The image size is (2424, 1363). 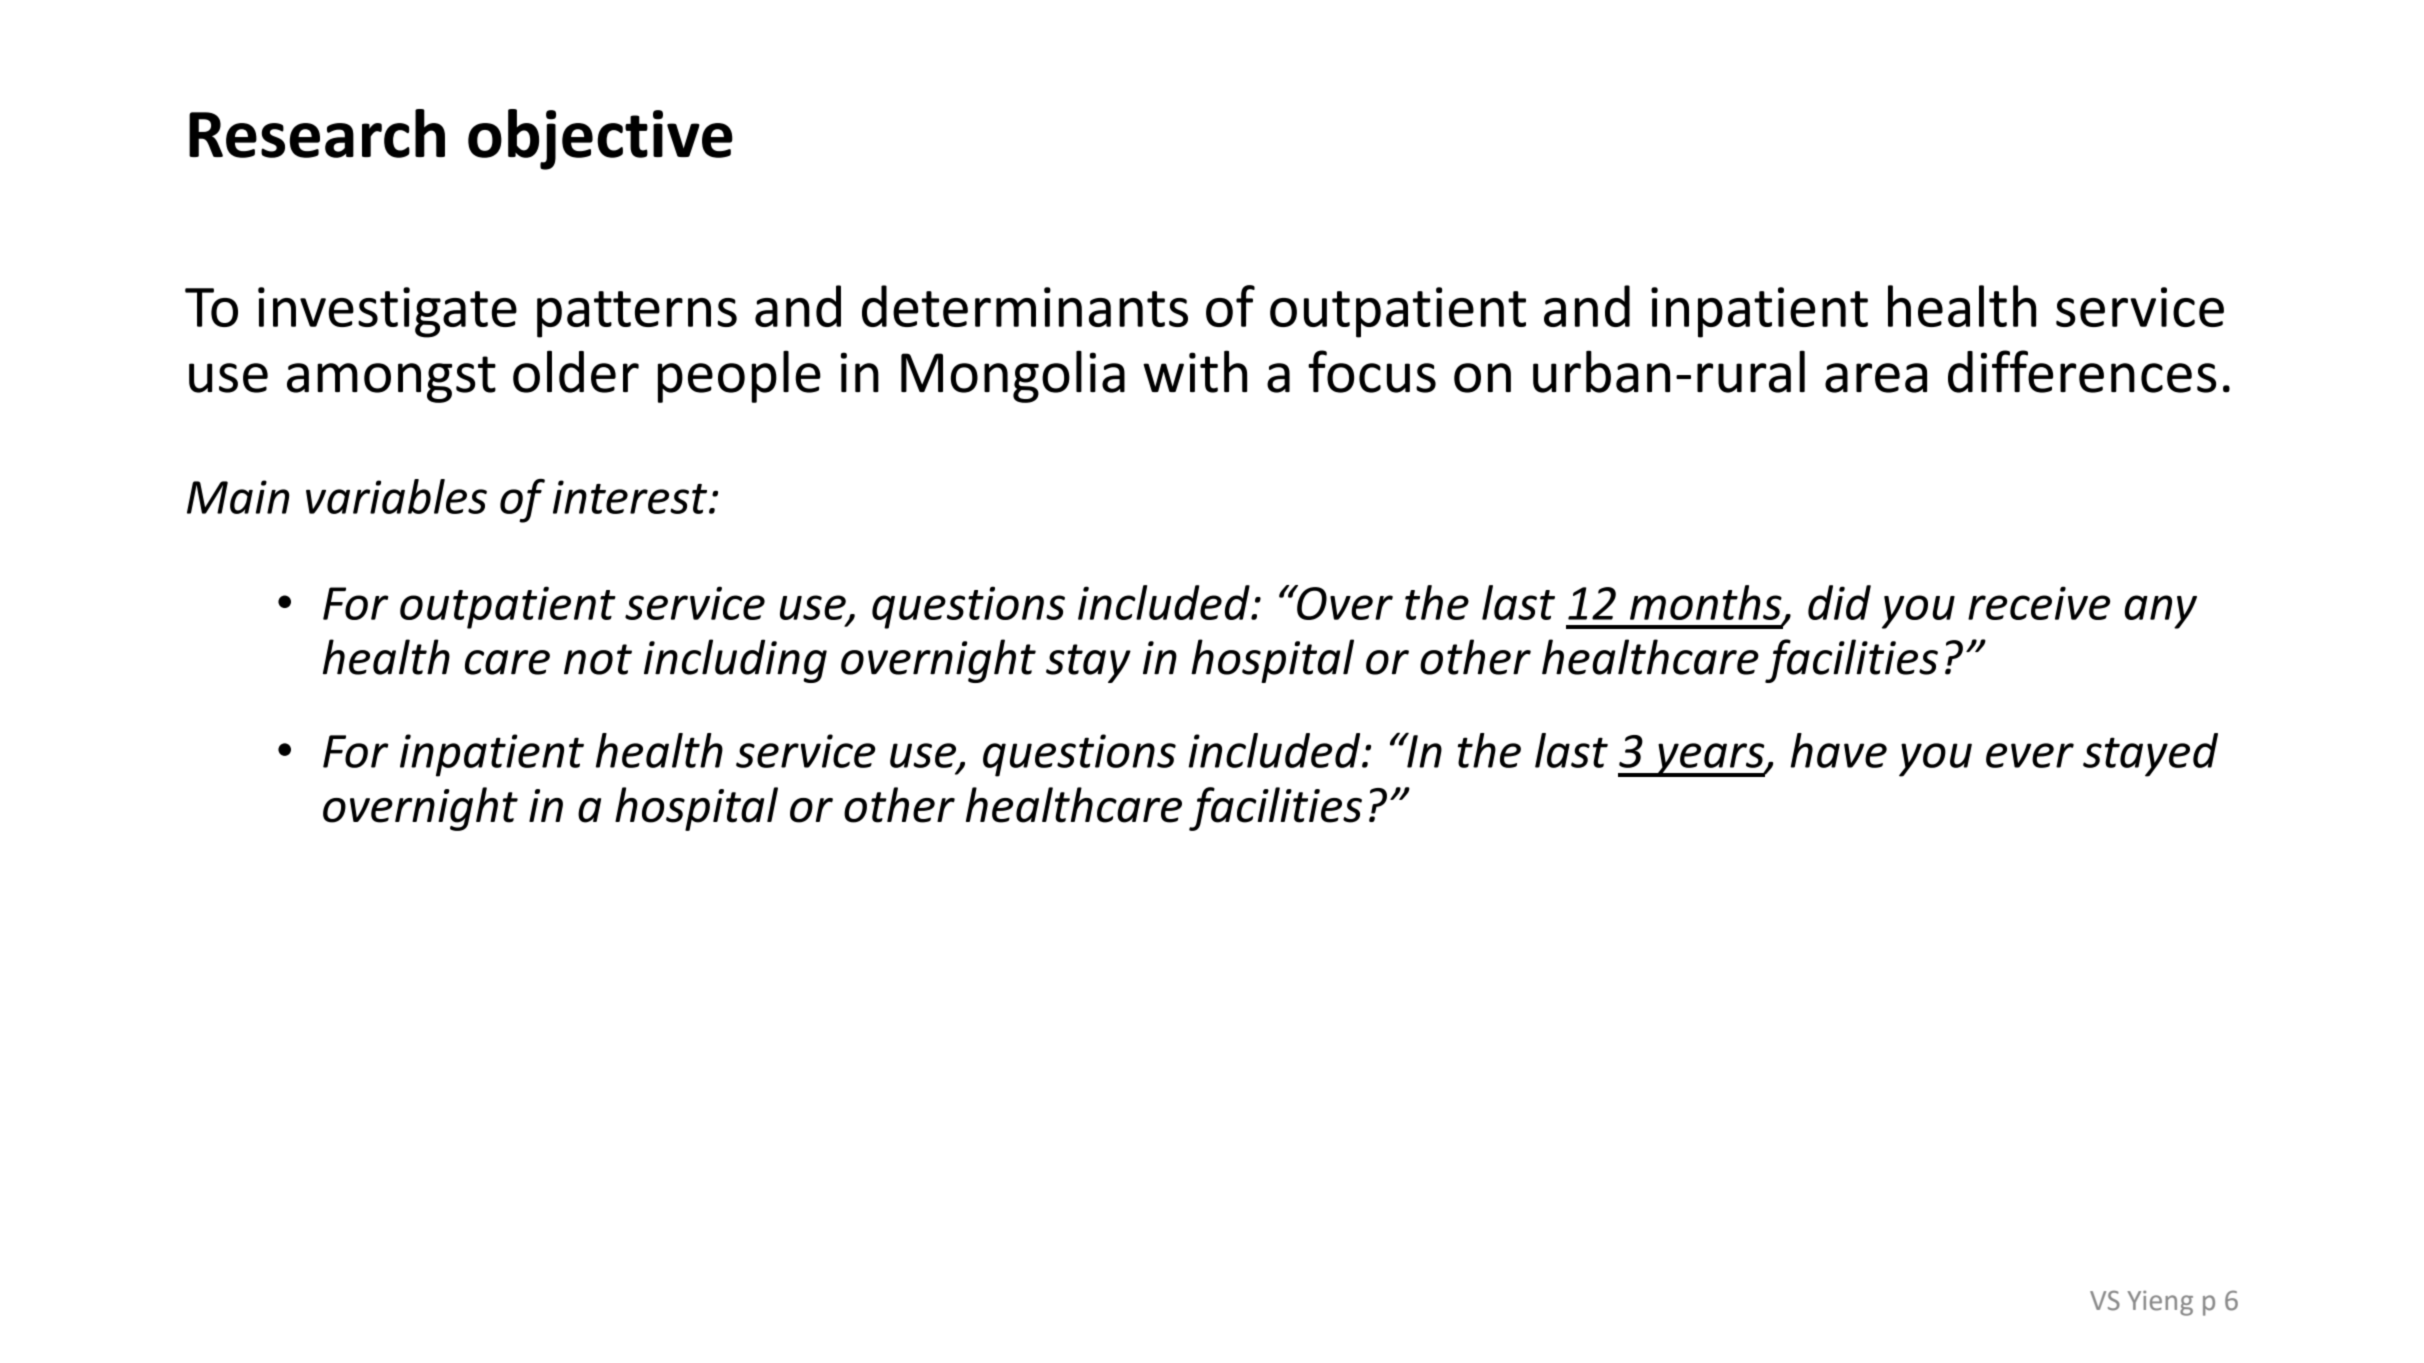 What do you see at coordinates (600, 139) in the image?
I see `objective` at bounding box center [600, 139].
